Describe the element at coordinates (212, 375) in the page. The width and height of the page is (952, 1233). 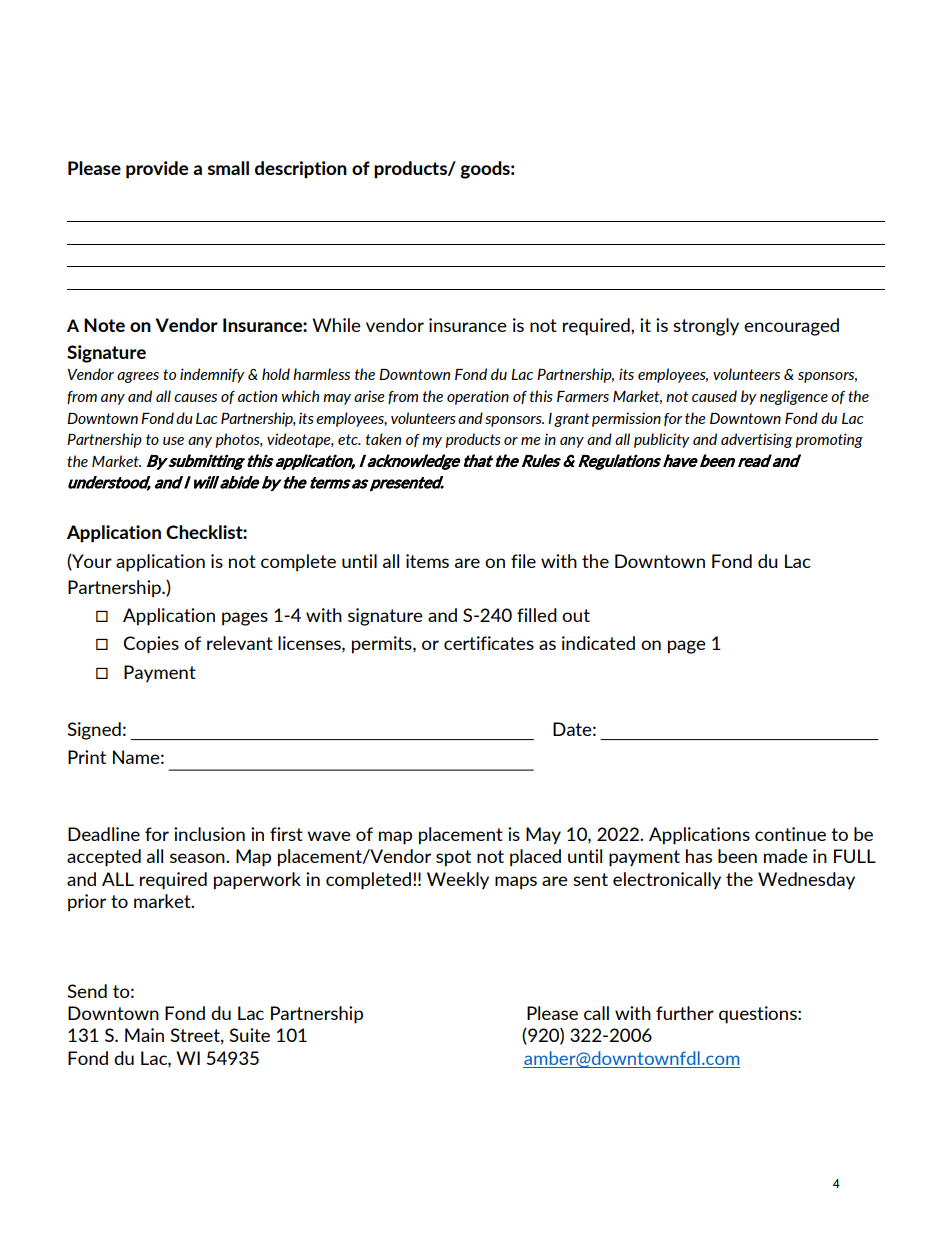
I see `indemnify` at that location.
